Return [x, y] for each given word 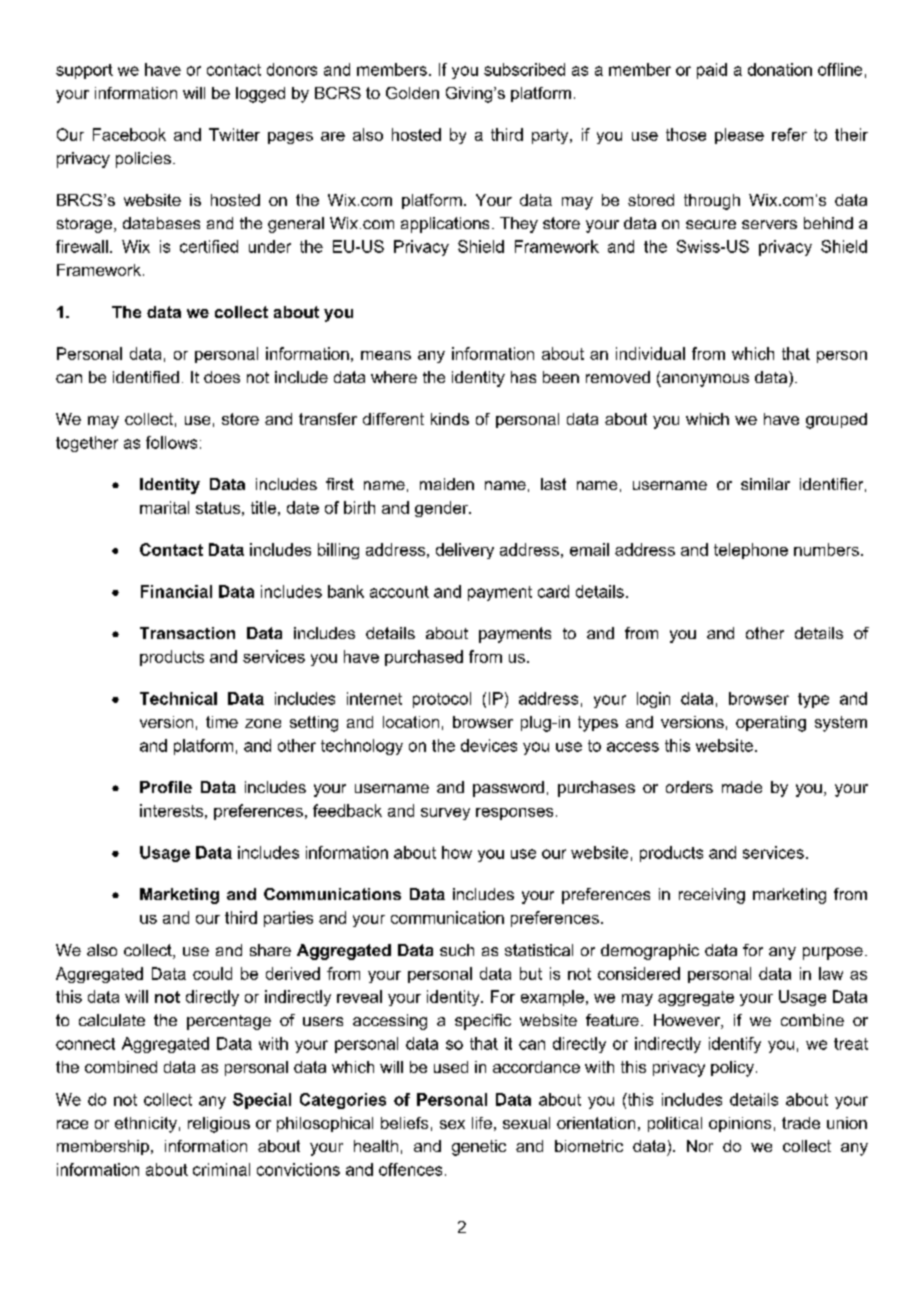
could [212, 973]
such [457, 950]
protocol [442, 700]
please [739, 136]
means [386, 355]
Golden [412, 93]
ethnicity [146, 1125]
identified [146, 377]
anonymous [704, 380]
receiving [712, 896]
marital [164, 507]
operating [771, 724]
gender [442, 509]
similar [765, 484]
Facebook [129, 134]
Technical [178, 698]
